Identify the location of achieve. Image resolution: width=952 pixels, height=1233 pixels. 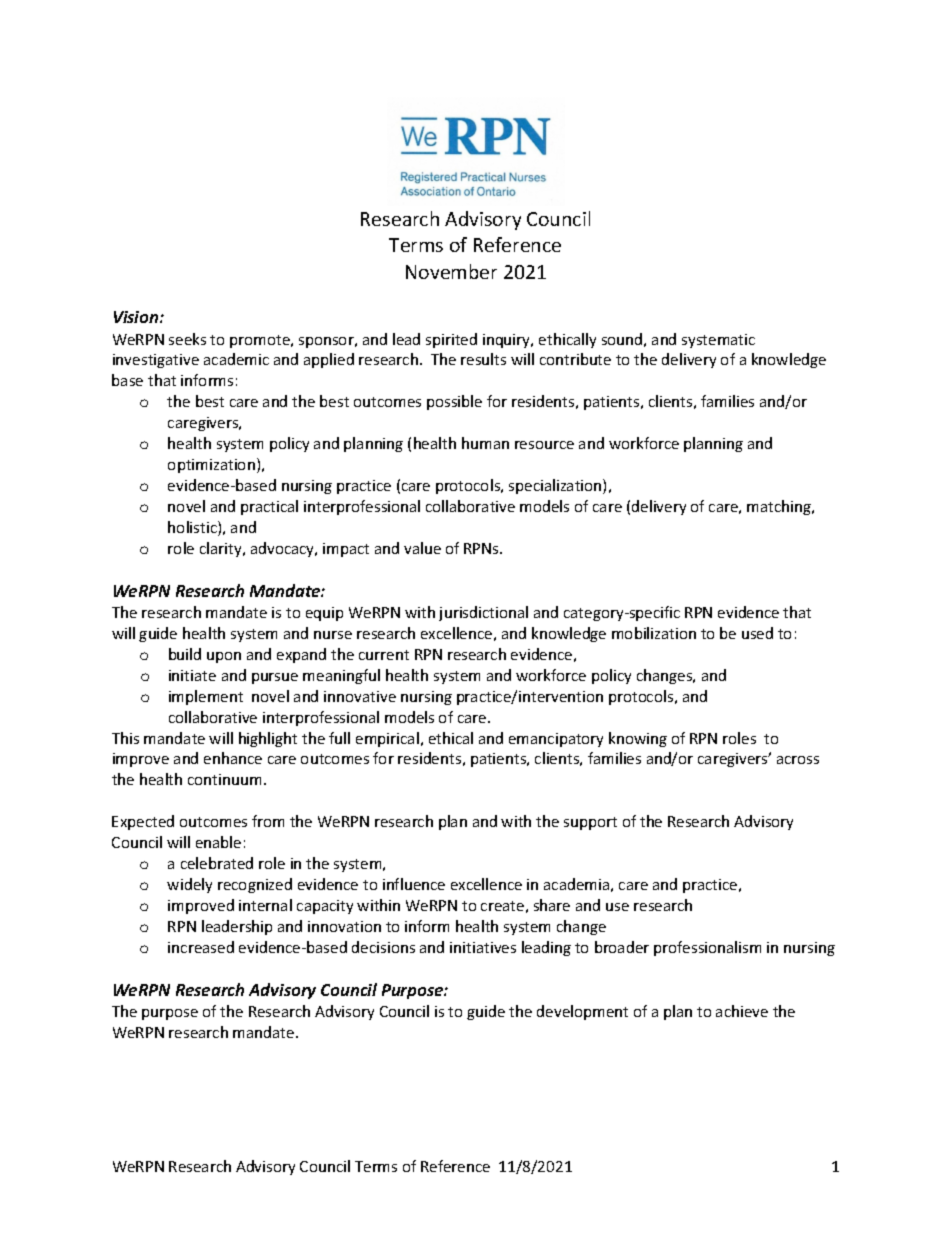
(742, 1011).
